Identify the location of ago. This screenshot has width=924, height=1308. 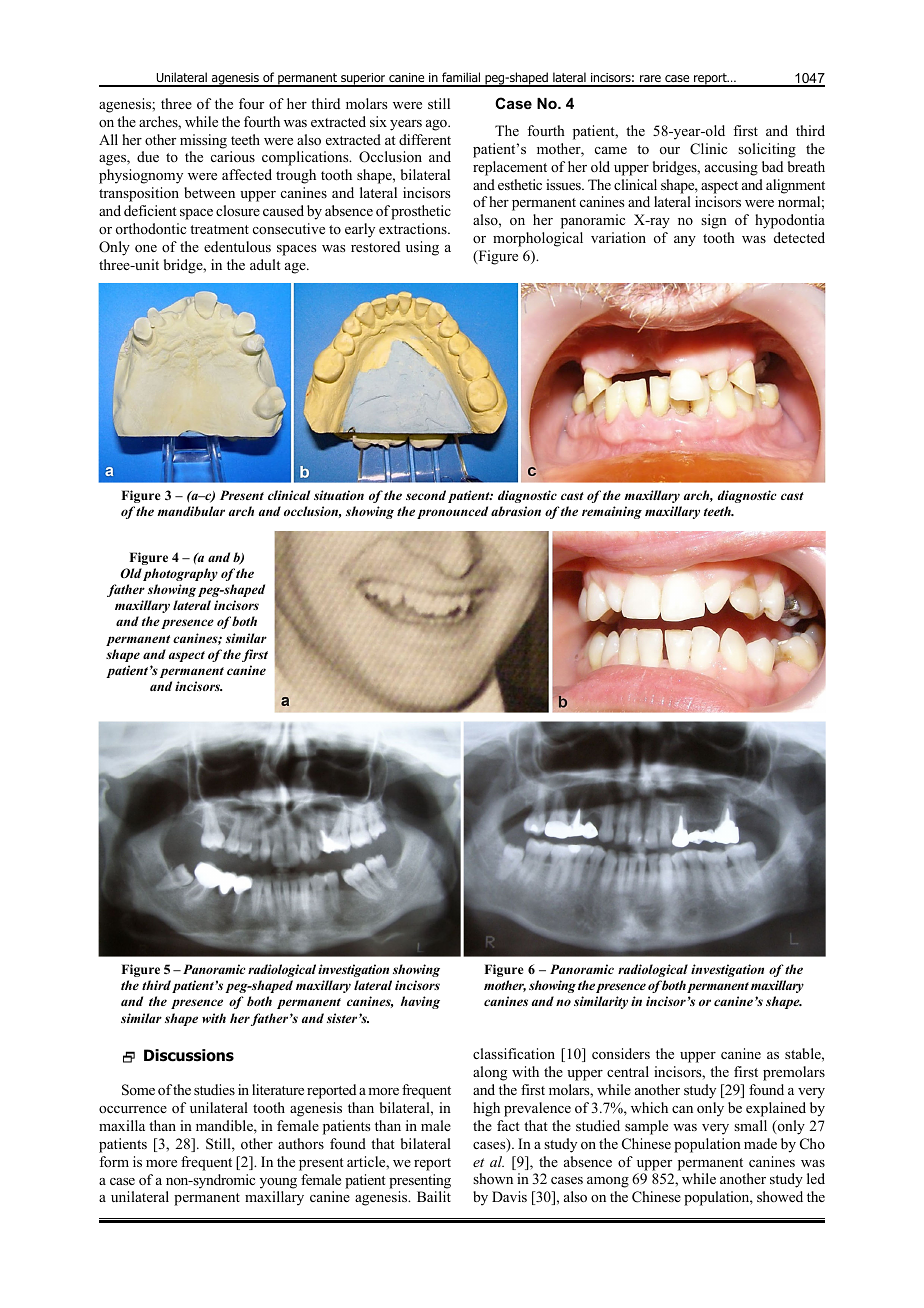
(437, 125).
